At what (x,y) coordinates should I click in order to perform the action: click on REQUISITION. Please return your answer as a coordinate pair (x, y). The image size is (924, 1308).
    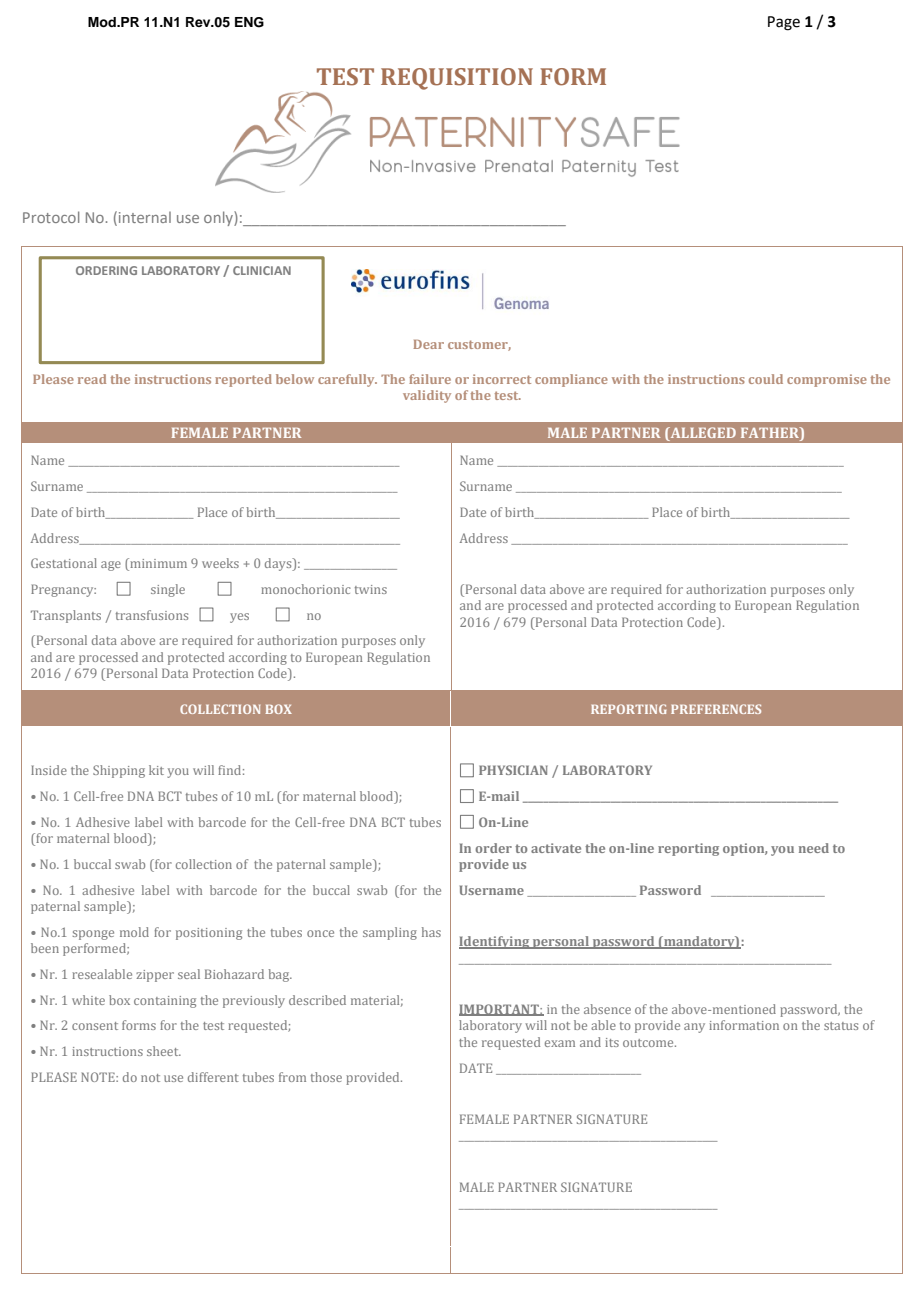
    Looking at the image, I should click on (457, 79).
